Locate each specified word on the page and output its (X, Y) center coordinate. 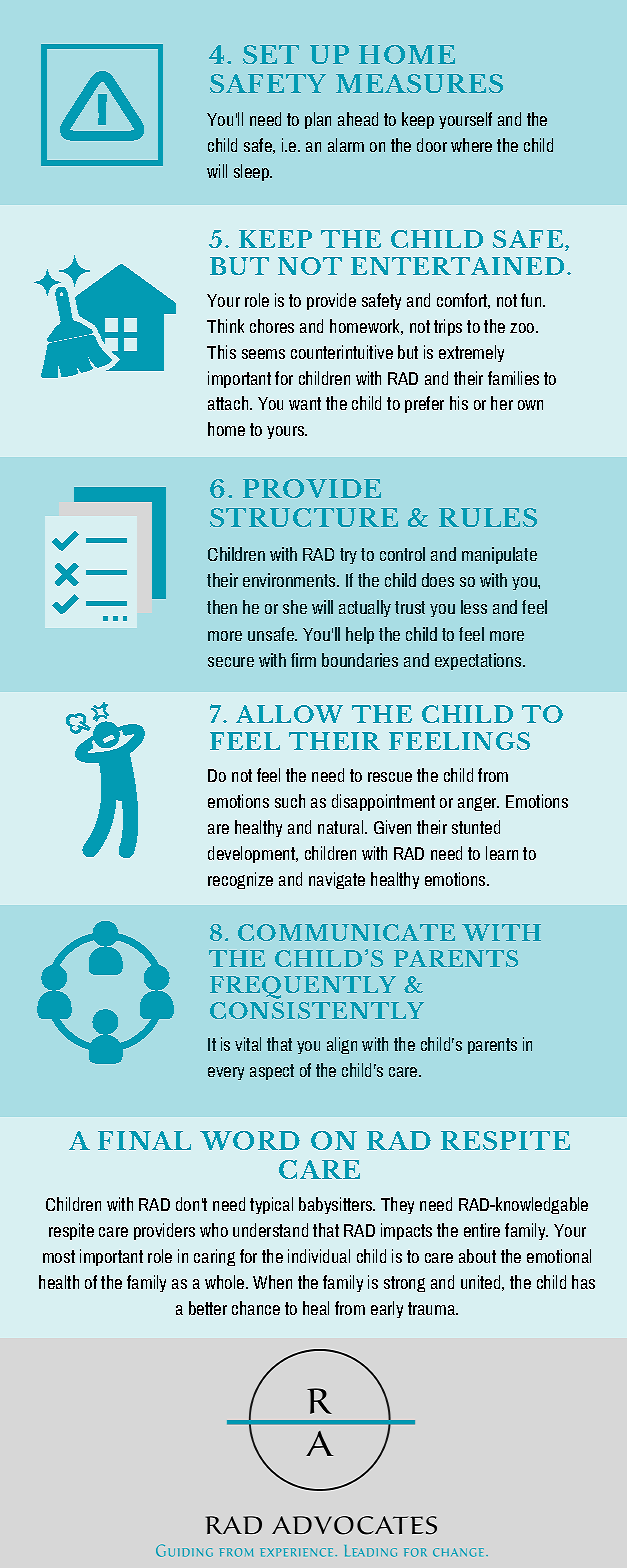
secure (231, 662)
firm (303, 660)
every (226, 1073)
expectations (479, 661)
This (221, 352)
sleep (253, 172)
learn (502, 853)
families (513, 378)
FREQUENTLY (303, 987)
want (305, 403)
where (471, 145)
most (59, 1256)
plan (318, 120)
